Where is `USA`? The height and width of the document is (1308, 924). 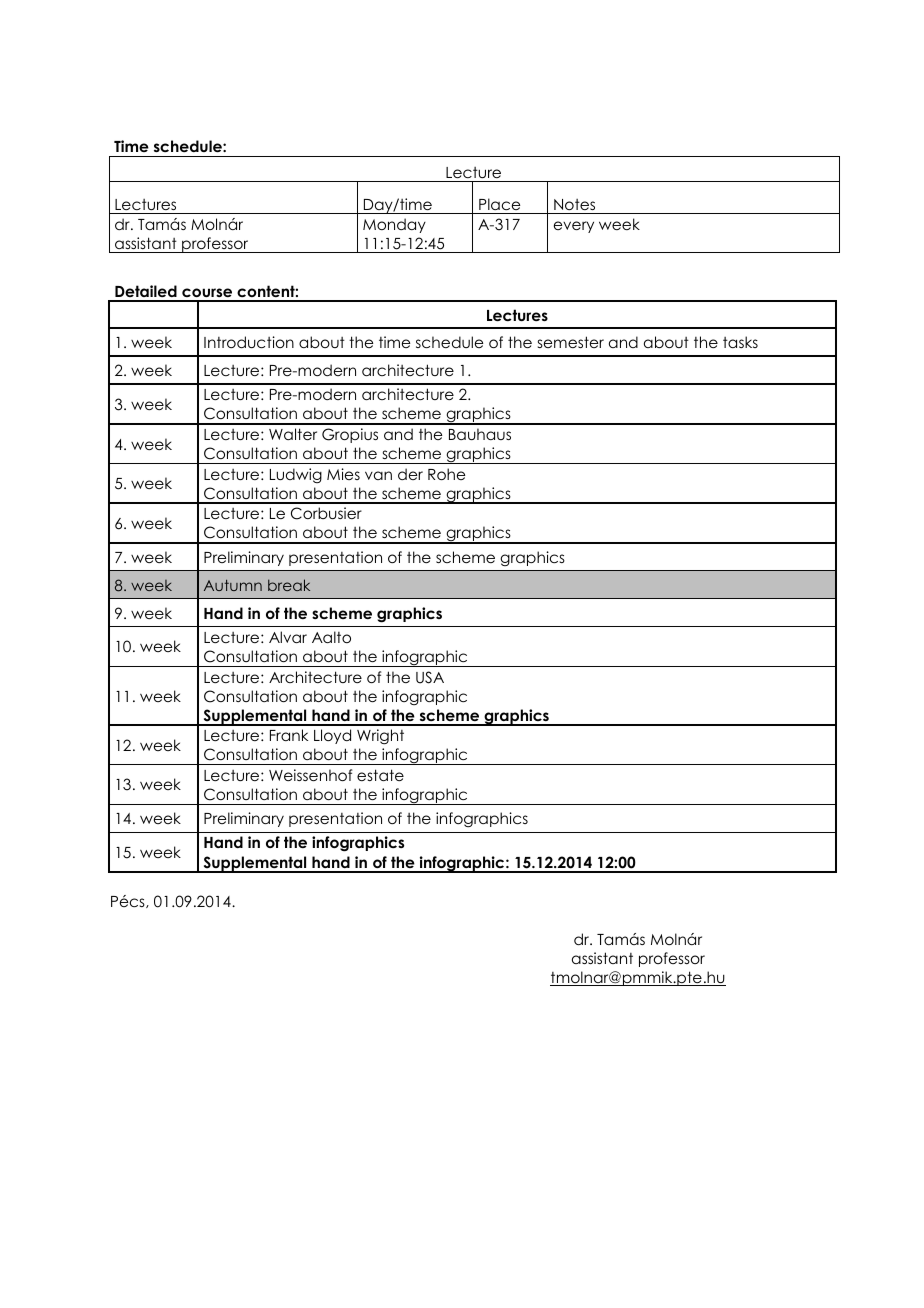 USA is located at coordinates (430, 677).
